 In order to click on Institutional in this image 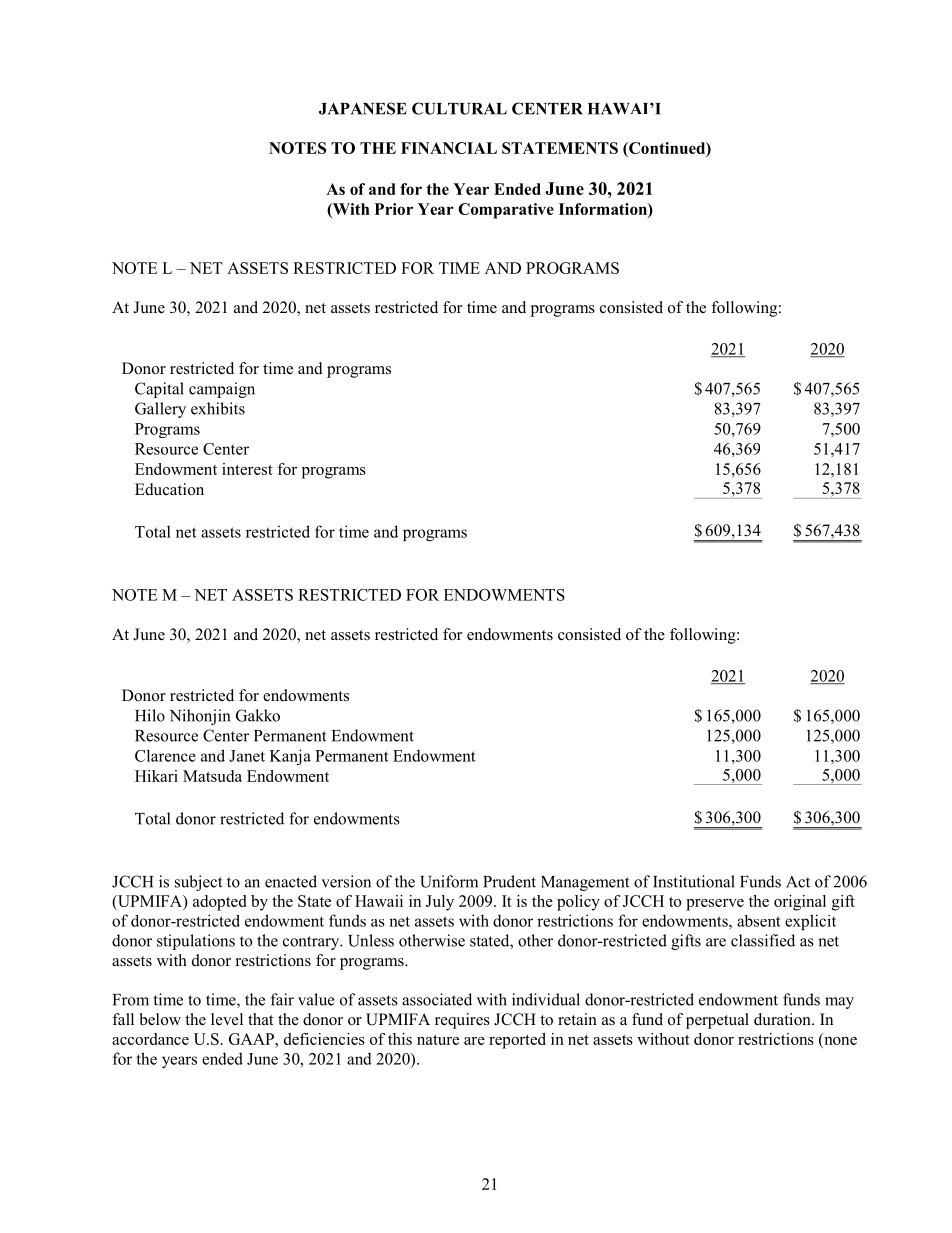, I will do `click(694, 881)`.
